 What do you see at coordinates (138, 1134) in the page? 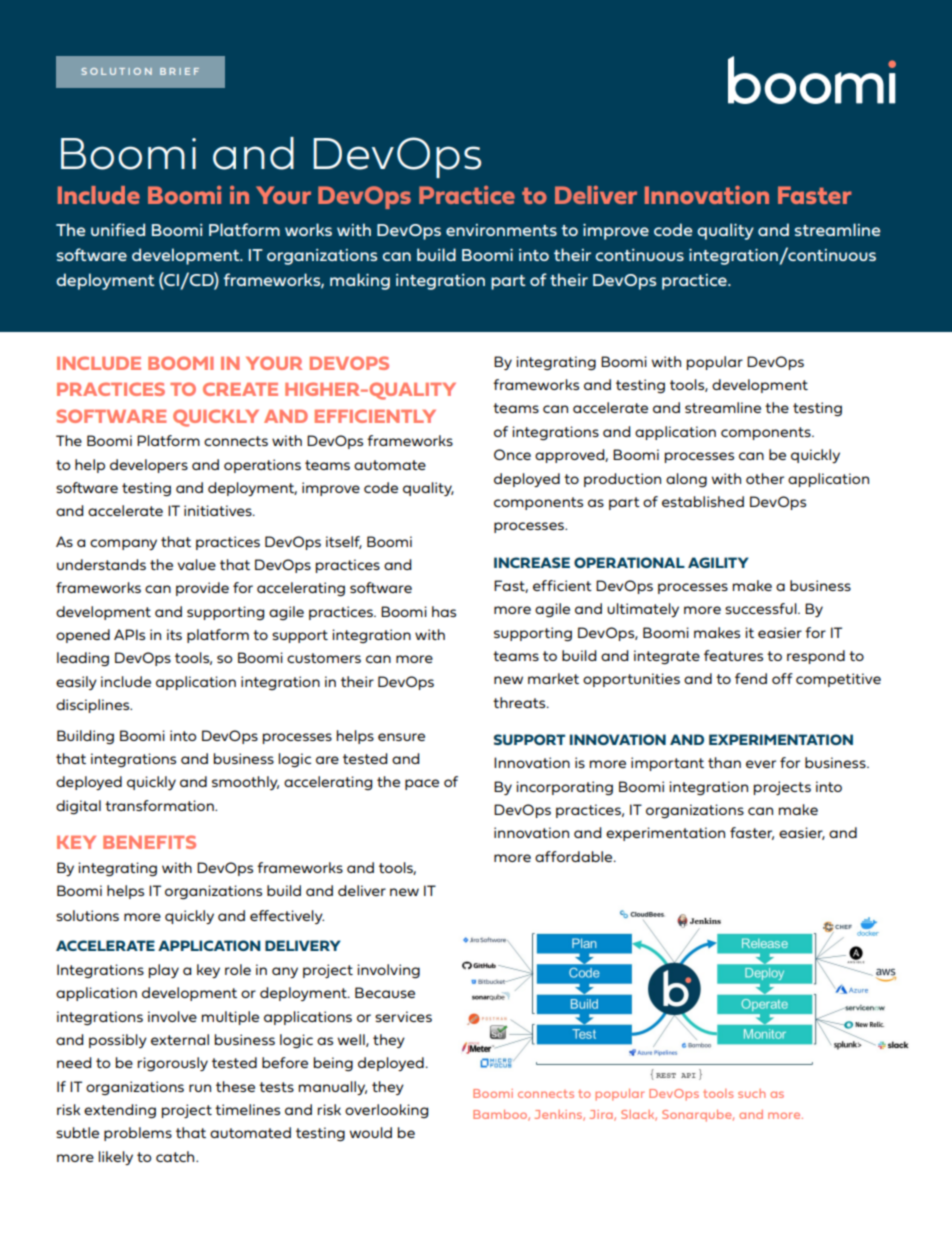
I see `problems` at bounding box center [138, 1134].
